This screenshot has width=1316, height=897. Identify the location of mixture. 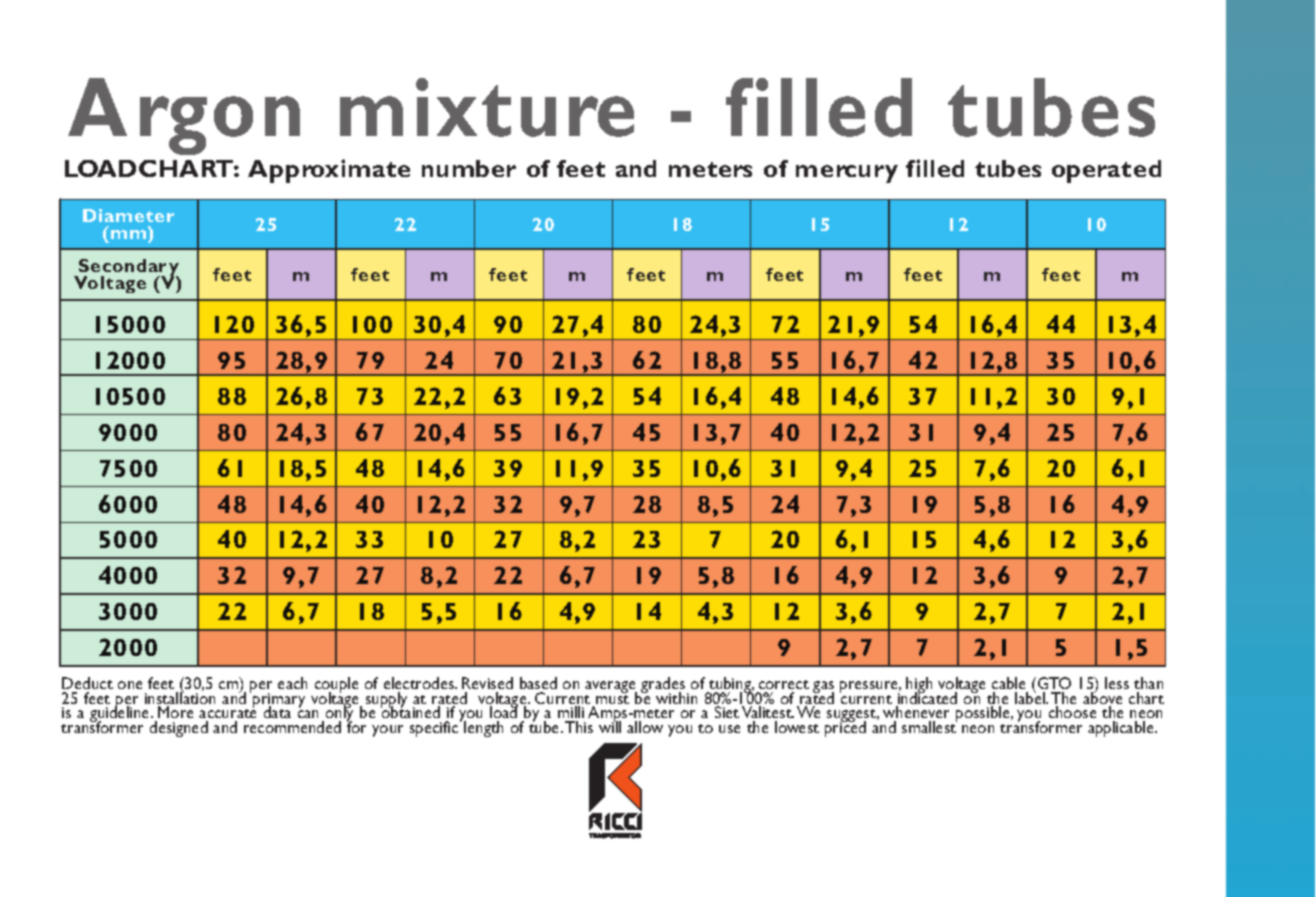
(487, 107).
